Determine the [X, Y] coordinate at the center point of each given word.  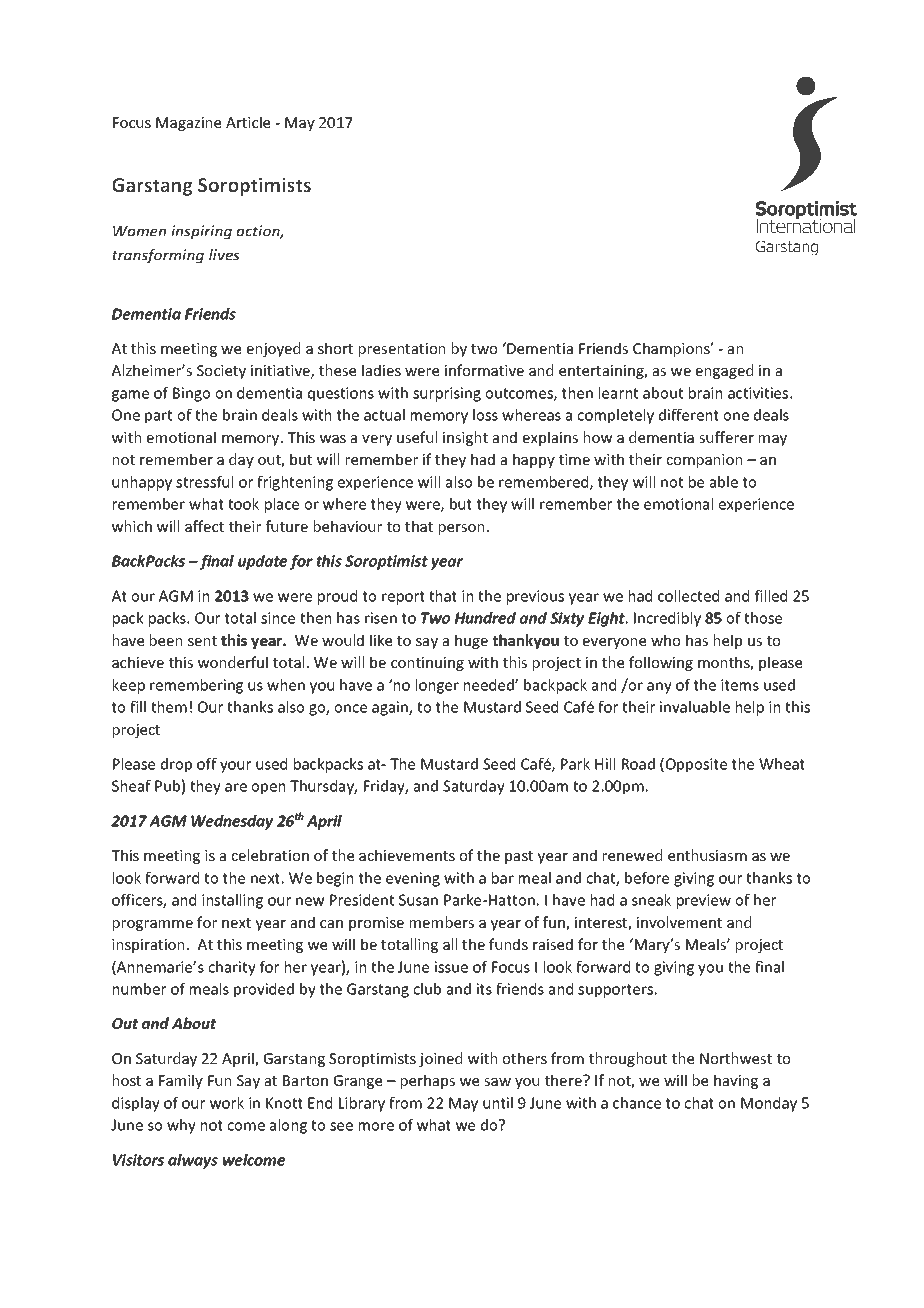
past [519, 857]
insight [465, 438]
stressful [204, 482]
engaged [724, 371]
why [181, 1126]
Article [248, 122]
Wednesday [232, 822]
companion [704, 461]
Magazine [188, 124]
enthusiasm [707, 855]
